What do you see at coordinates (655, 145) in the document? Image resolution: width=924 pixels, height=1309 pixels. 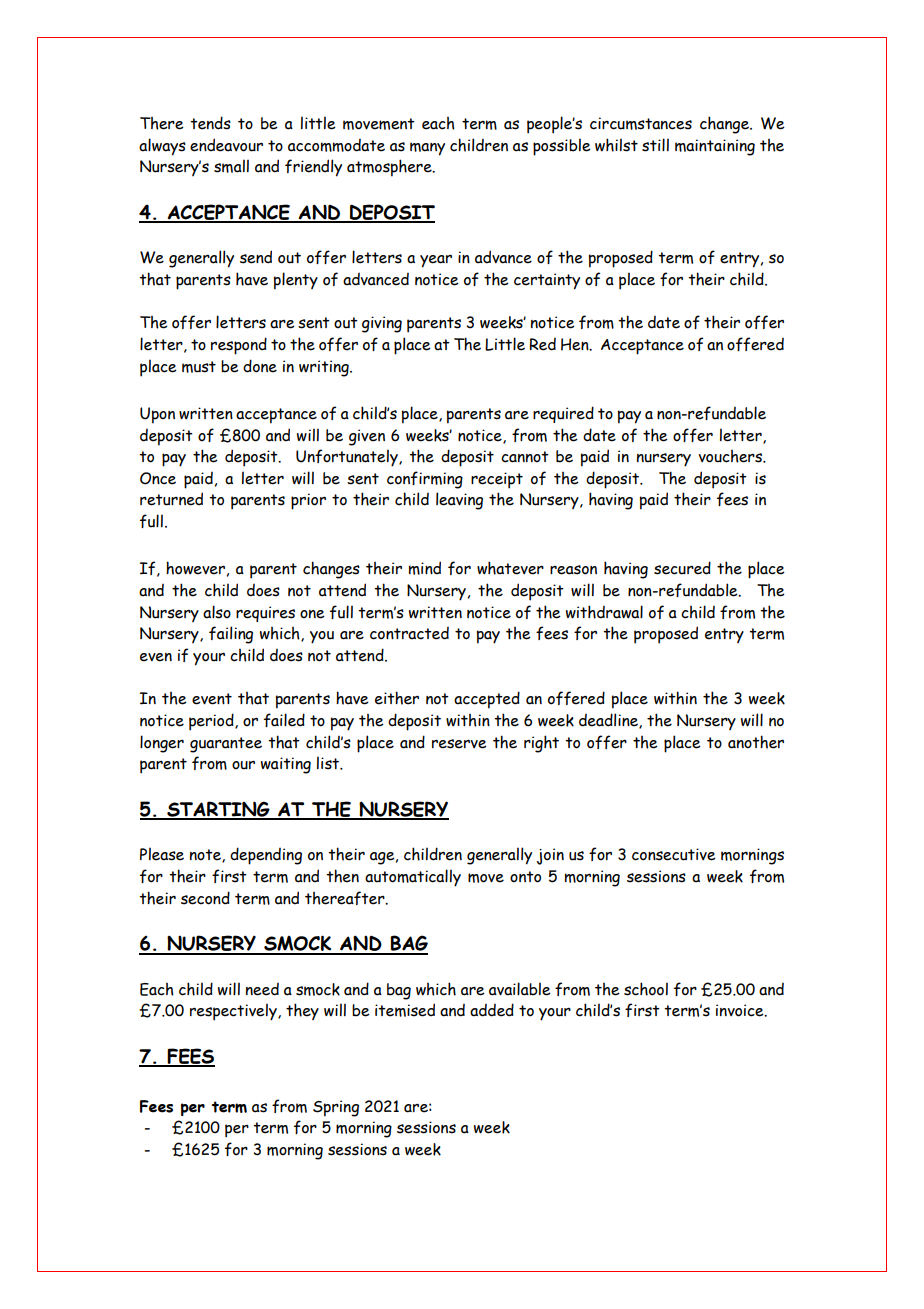 I see `still` at bounding box center [655, 145].
